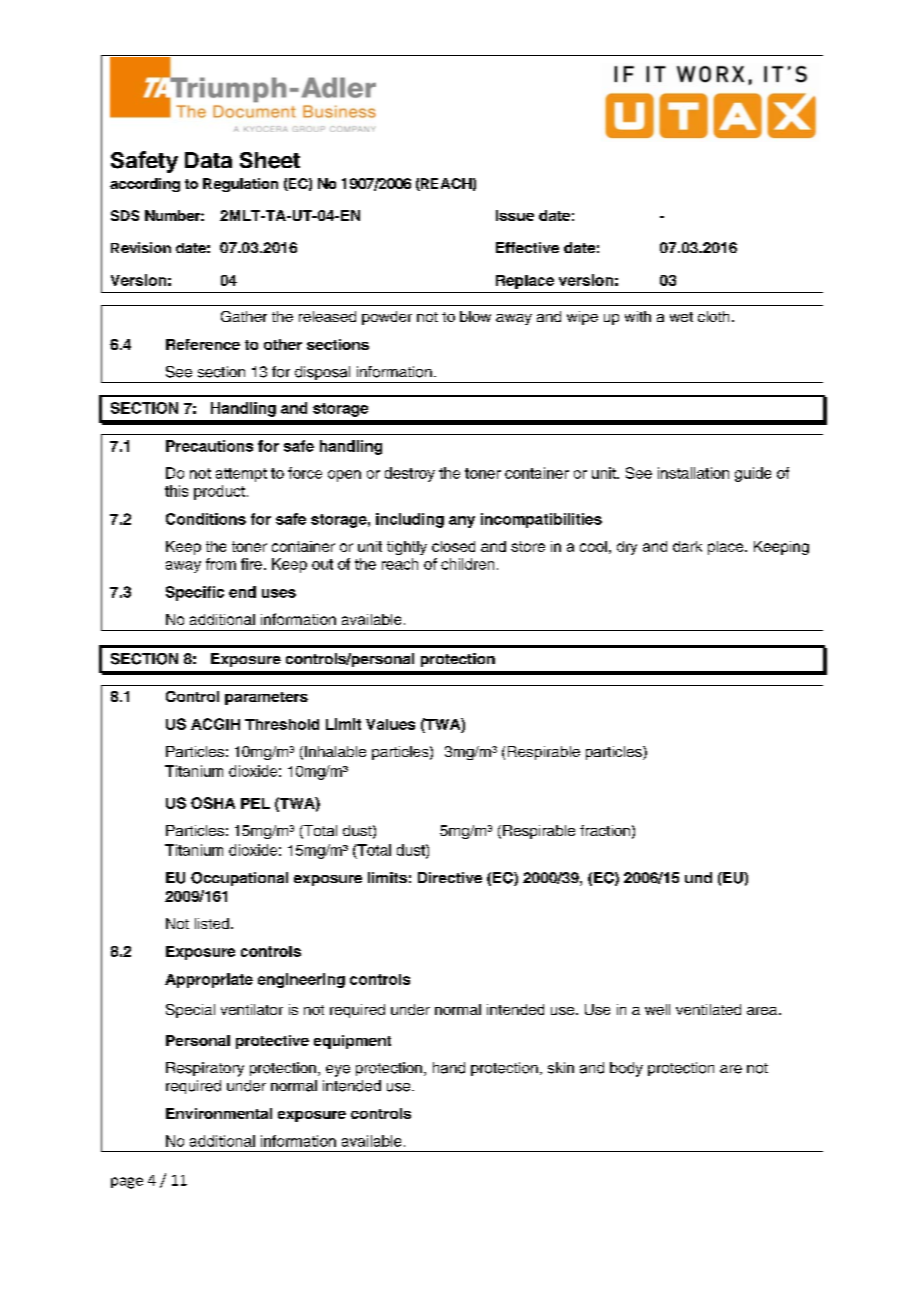 Image resolution: width=924 pixels, height=1308 pixels. I want to click on Environmental, so click(219, 1113).
